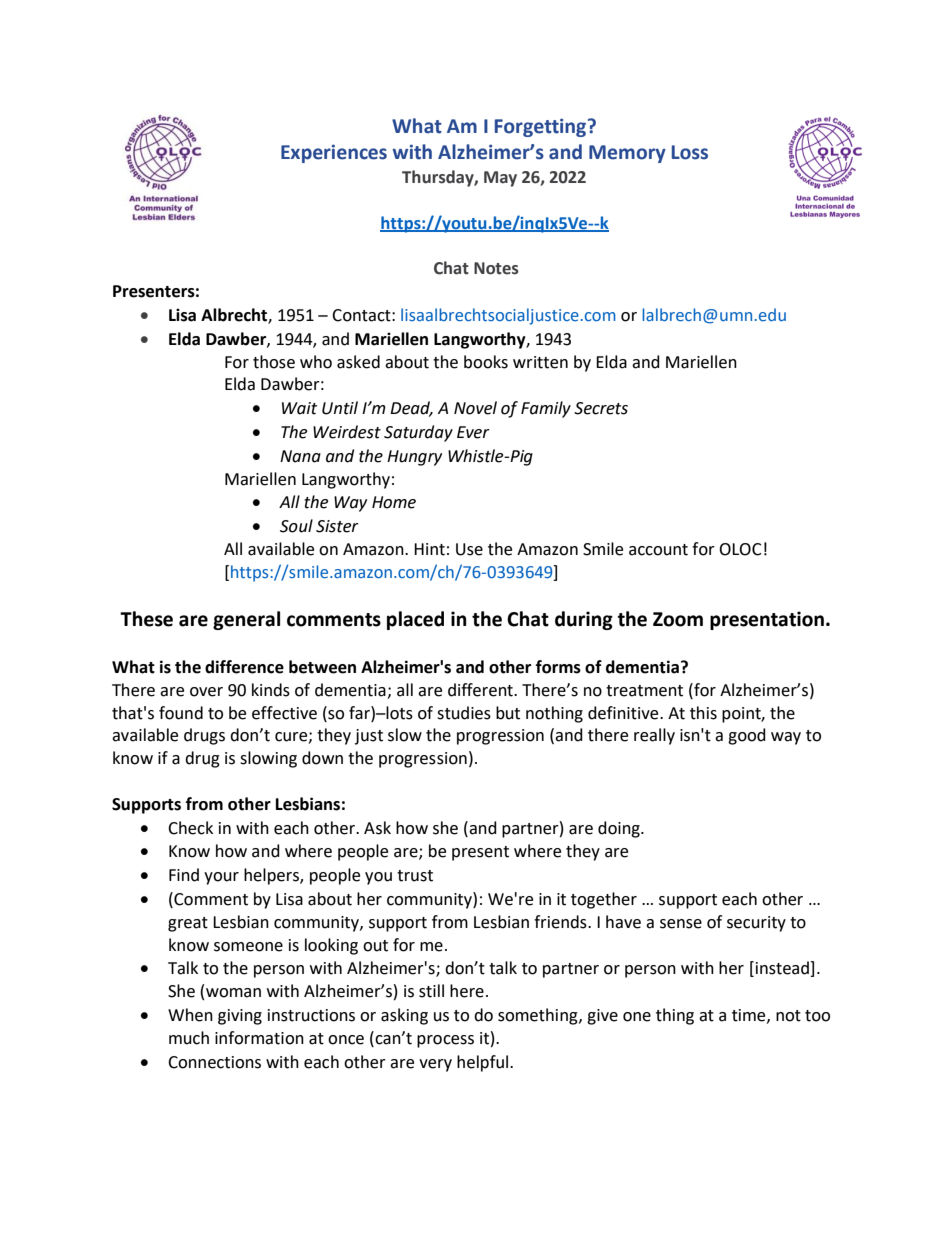 Image resolution: width=952 pixels, height=1233 pixels. What do you see at coordinates (240, 1017) in the screenshot?
I see `giving` at bounding box center [240, 1017].
